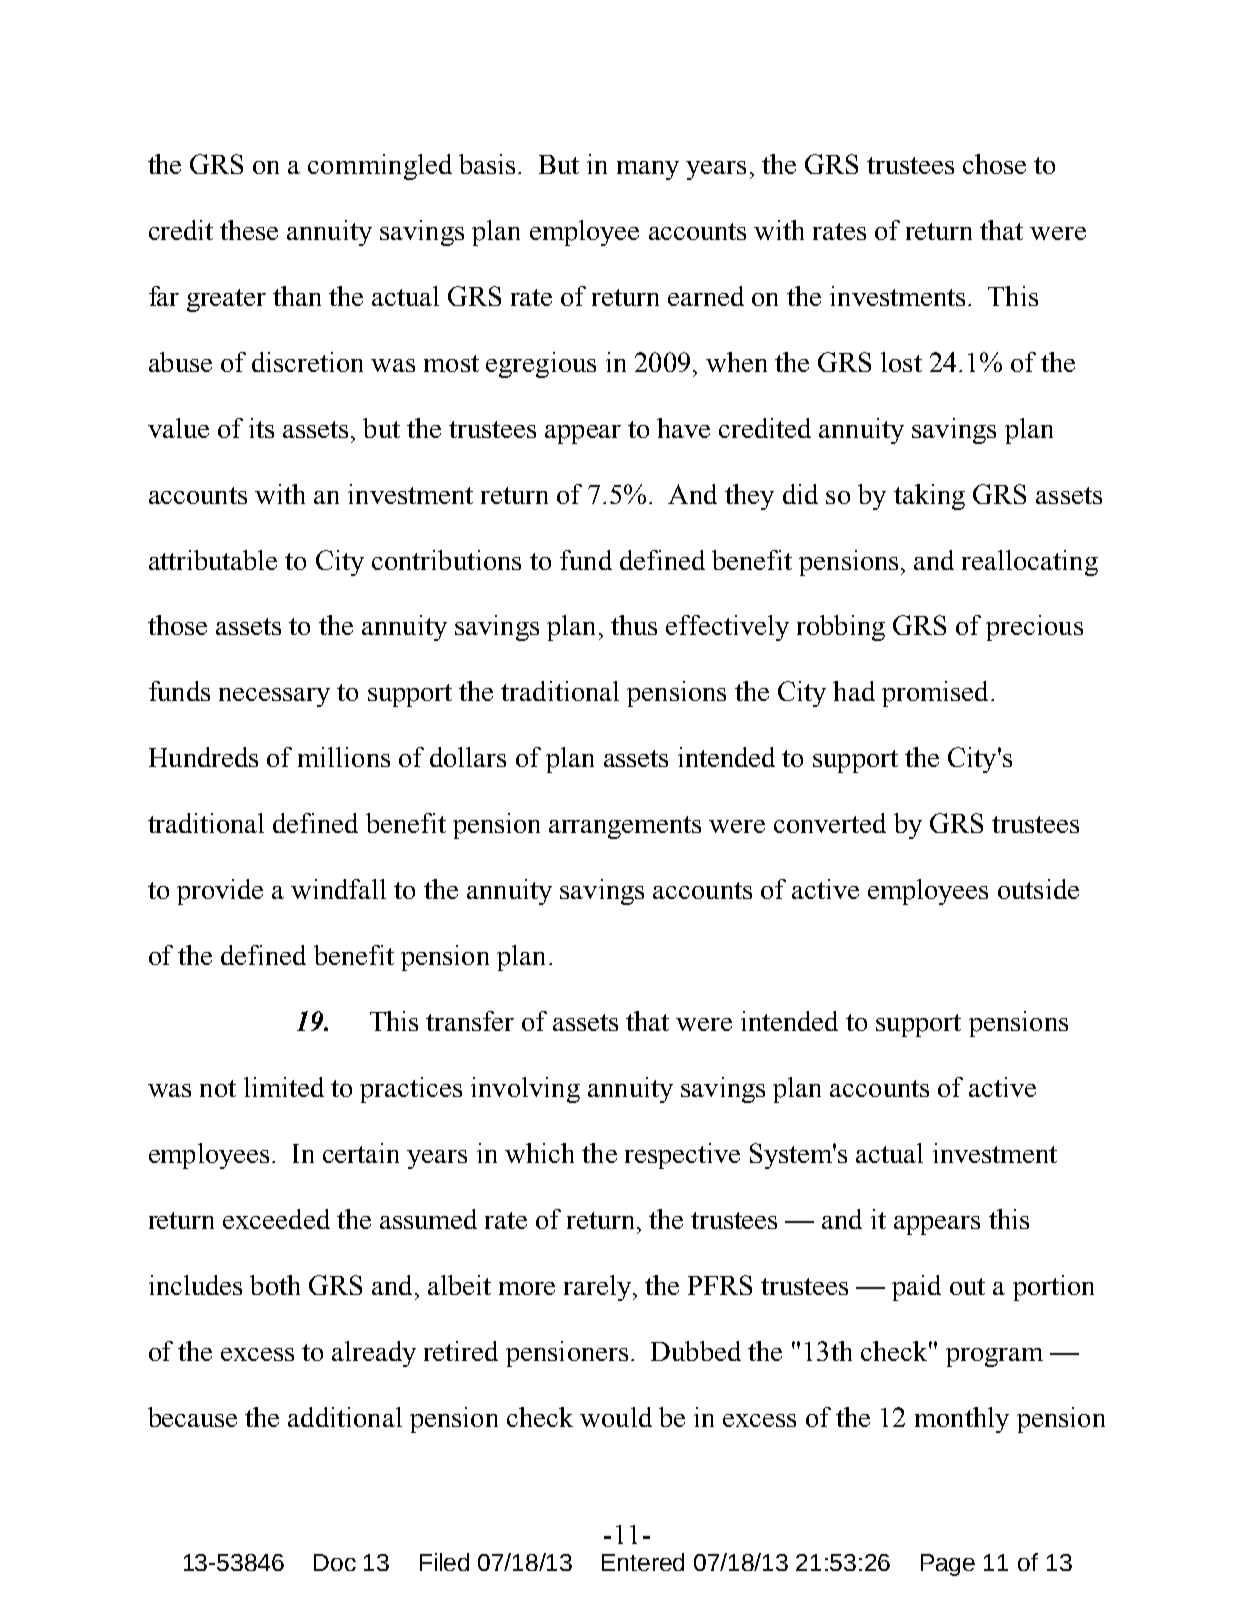  What do you see at coordinates (643, 1562) in the document?
I see `Entered` at bounding box center [643, 1562].
